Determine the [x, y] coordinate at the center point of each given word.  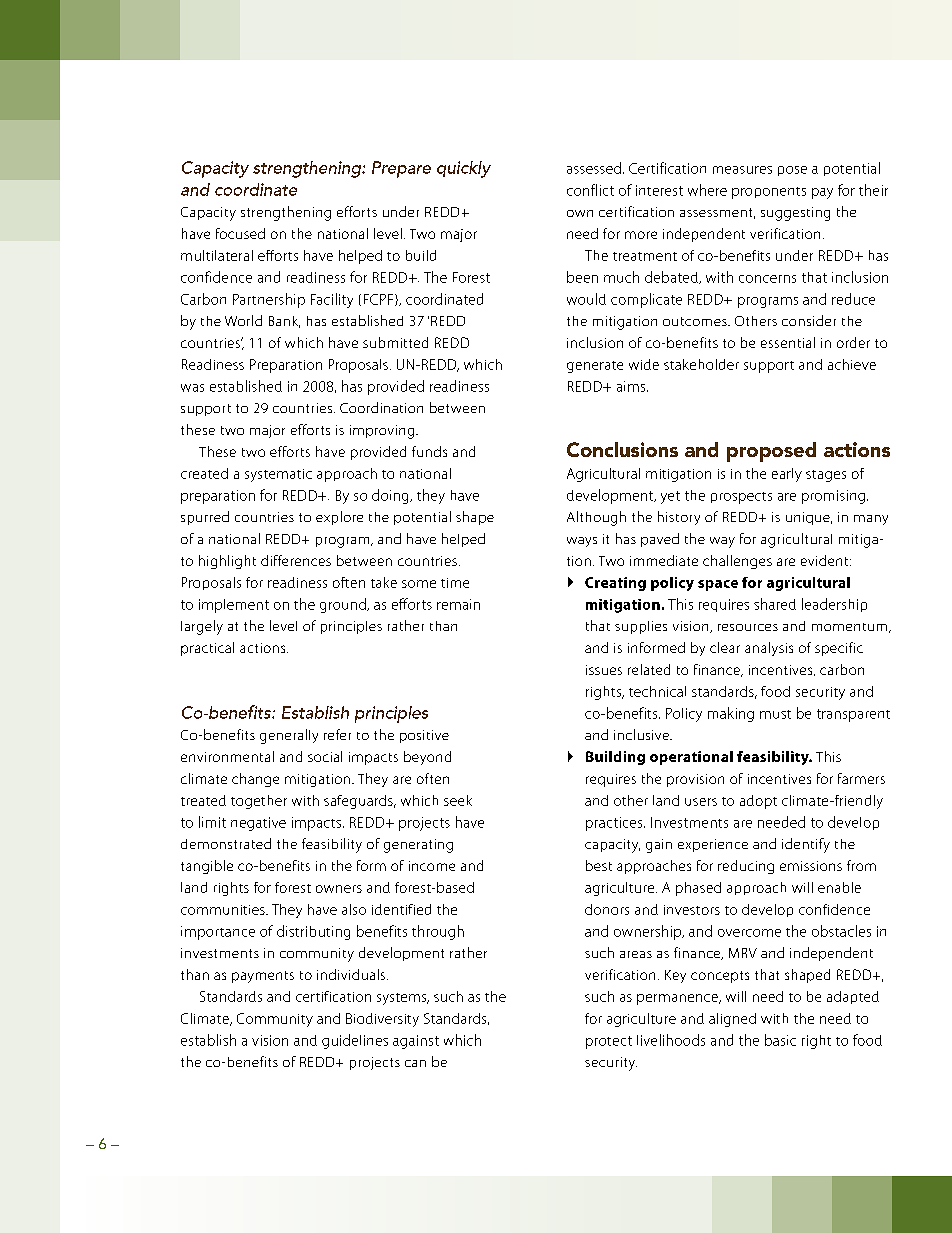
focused [240, 233]
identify [806, 845]
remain [458, 604]
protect [609, 1042]
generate [595, 367]
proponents [769, 193]
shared [775, 604]
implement [234, 606]
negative [258, 824]
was [192, 388]
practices [615, 824]
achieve [852, 364]
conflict [590, 190]
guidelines [355, 1041]
